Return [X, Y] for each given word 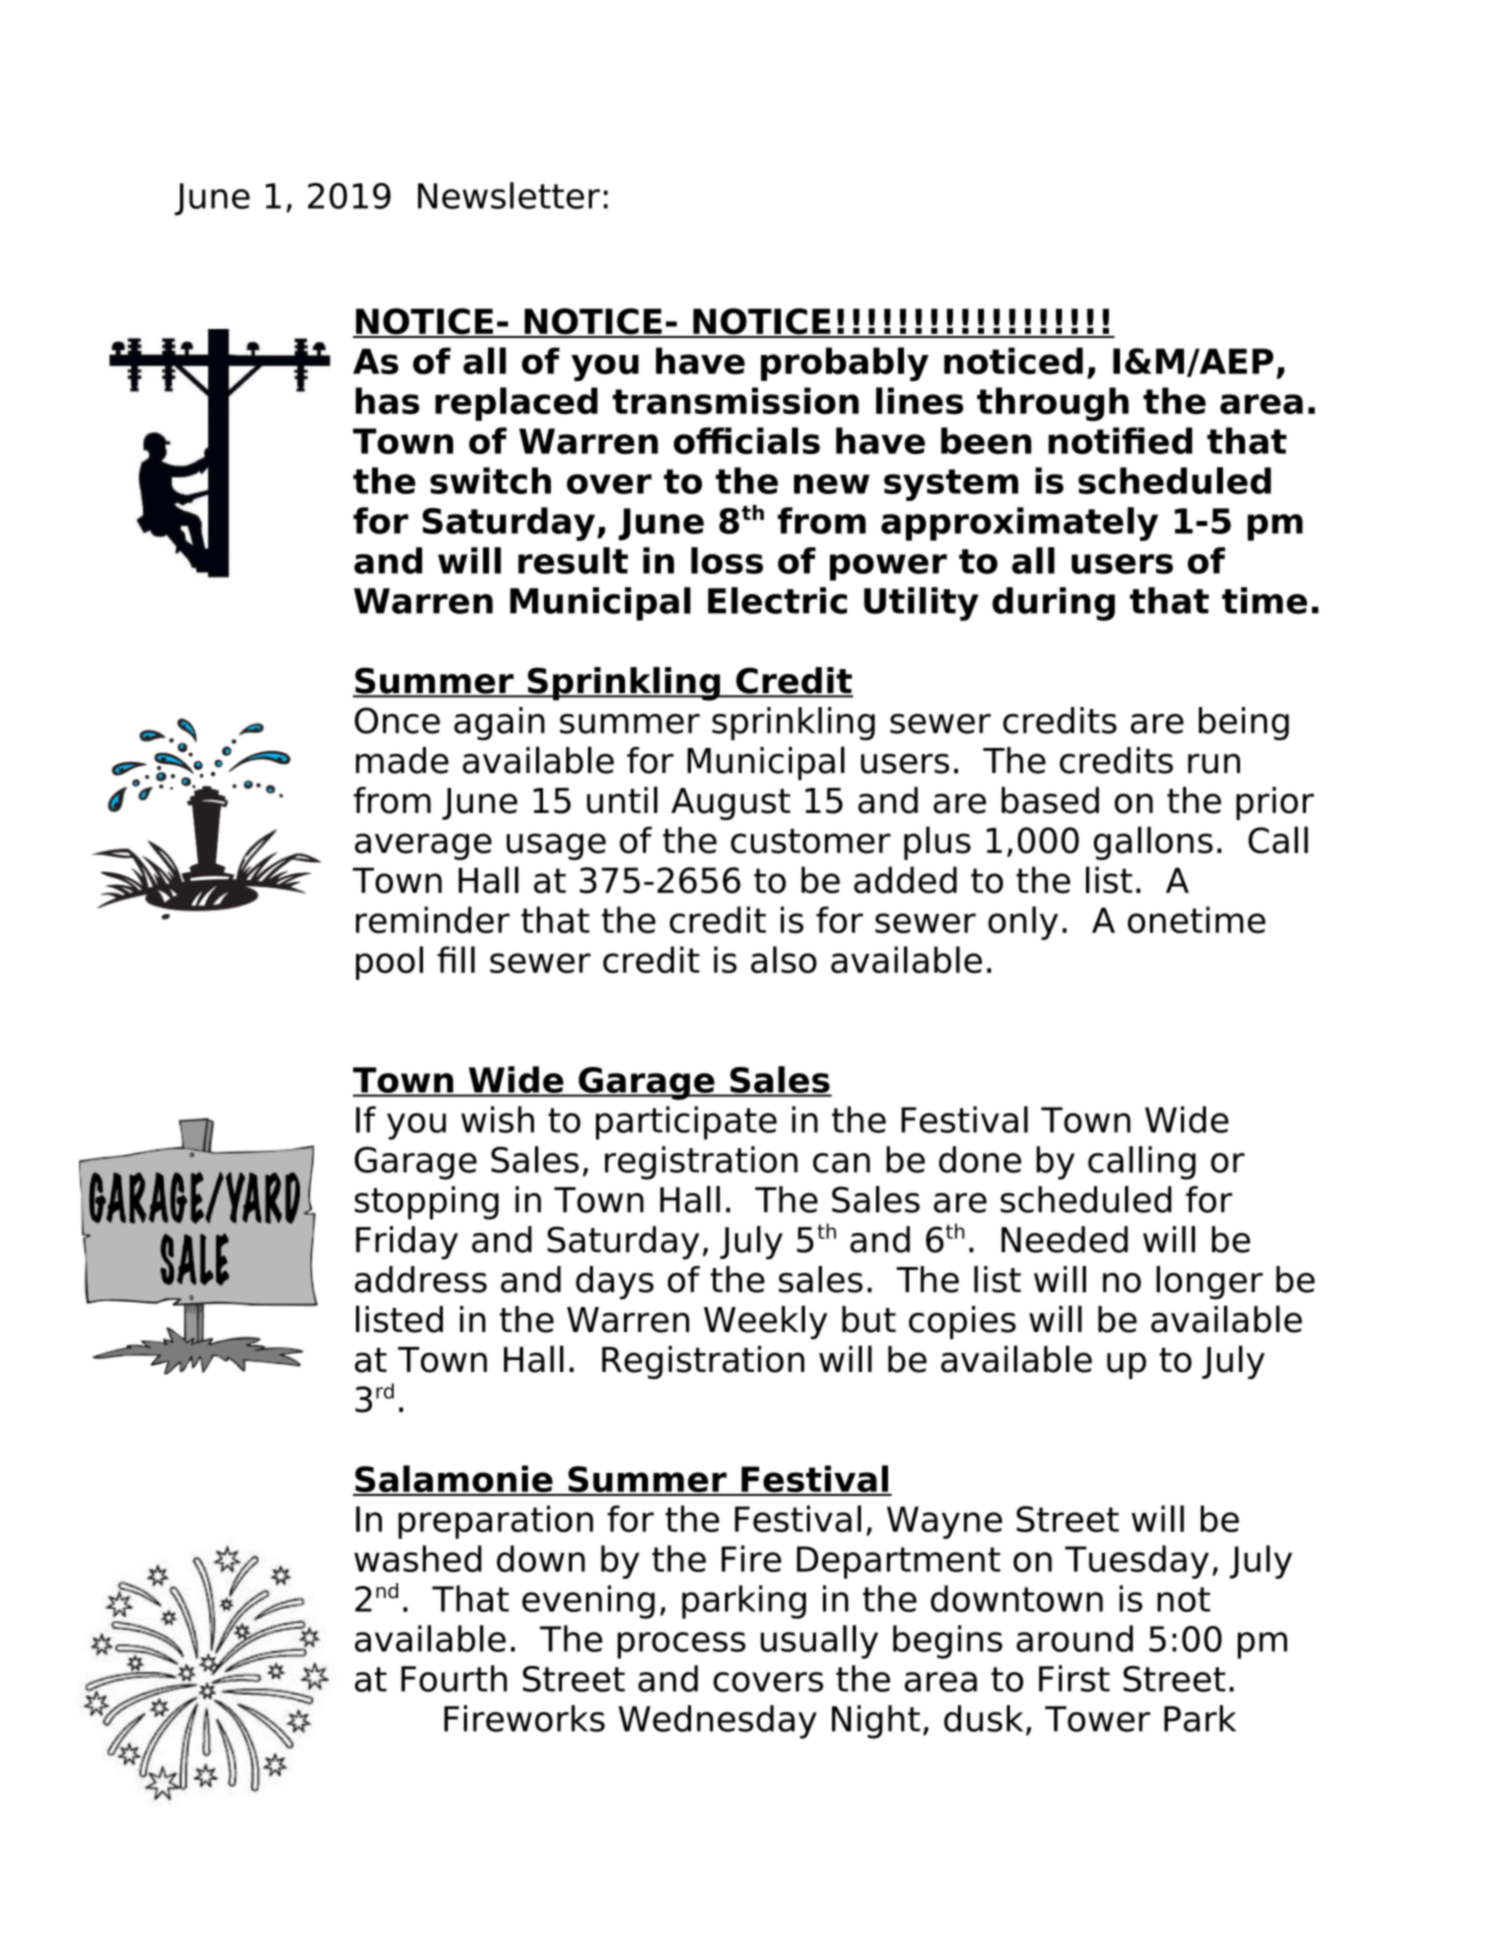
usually [819, 1642]
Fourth [454, 1678]
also [784, 959]
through [1053, 404]
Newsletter [509, 195]
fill [456, 959]
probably [845, 364]
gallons [1153, 843]
